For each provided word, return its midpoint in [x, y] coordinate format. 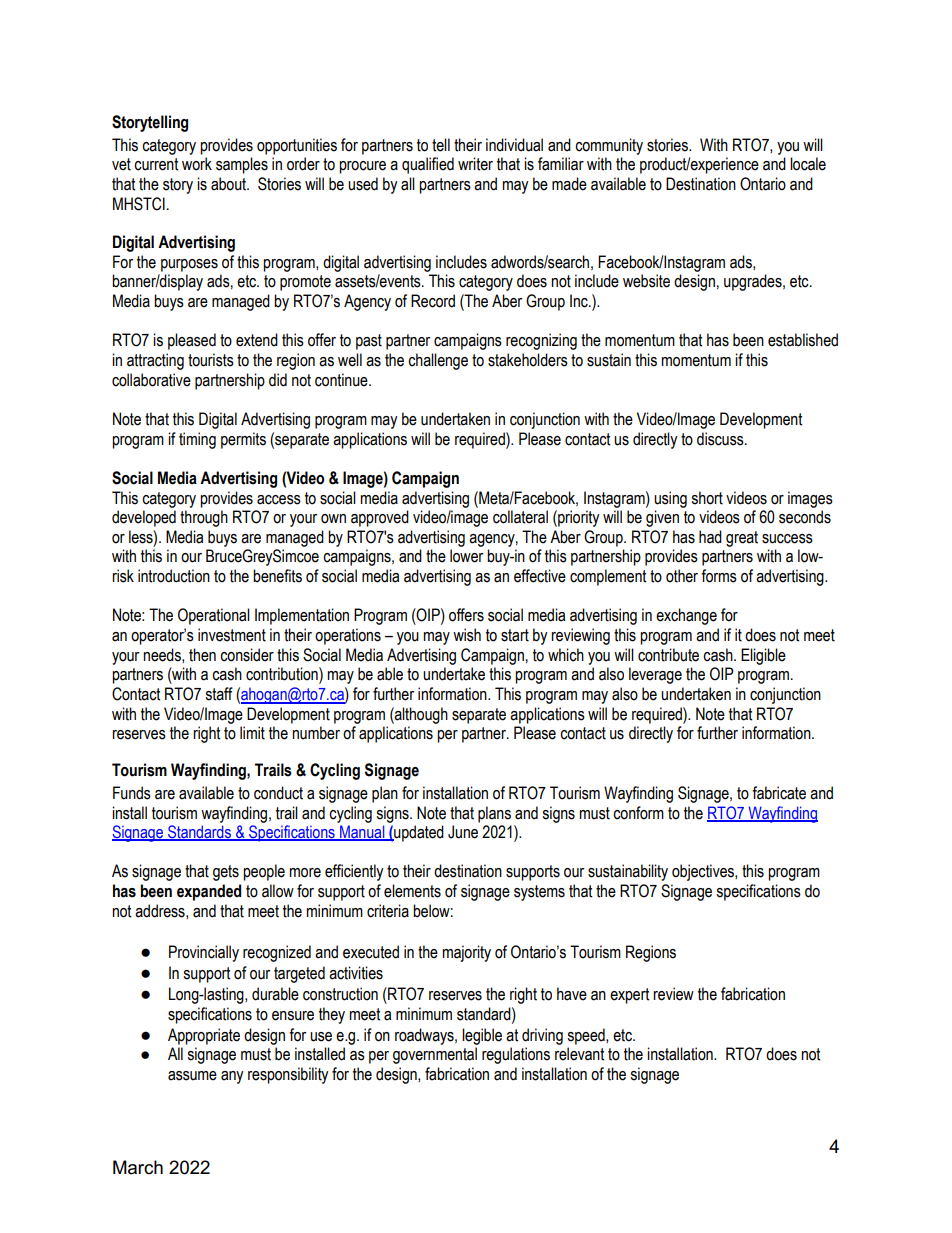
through [204, 518]
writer [475, 164]
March [138, 1167]
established [803, 340]
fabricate [779, 793]
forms [719, 576]
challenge [438, 361]
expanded [209, 892]
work [197, 164]
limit [252, 733]
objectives [704, 872]
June [463, 832]
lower [466, 556]
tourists [211, 360]
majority [466, 953]
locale [808, 164]
